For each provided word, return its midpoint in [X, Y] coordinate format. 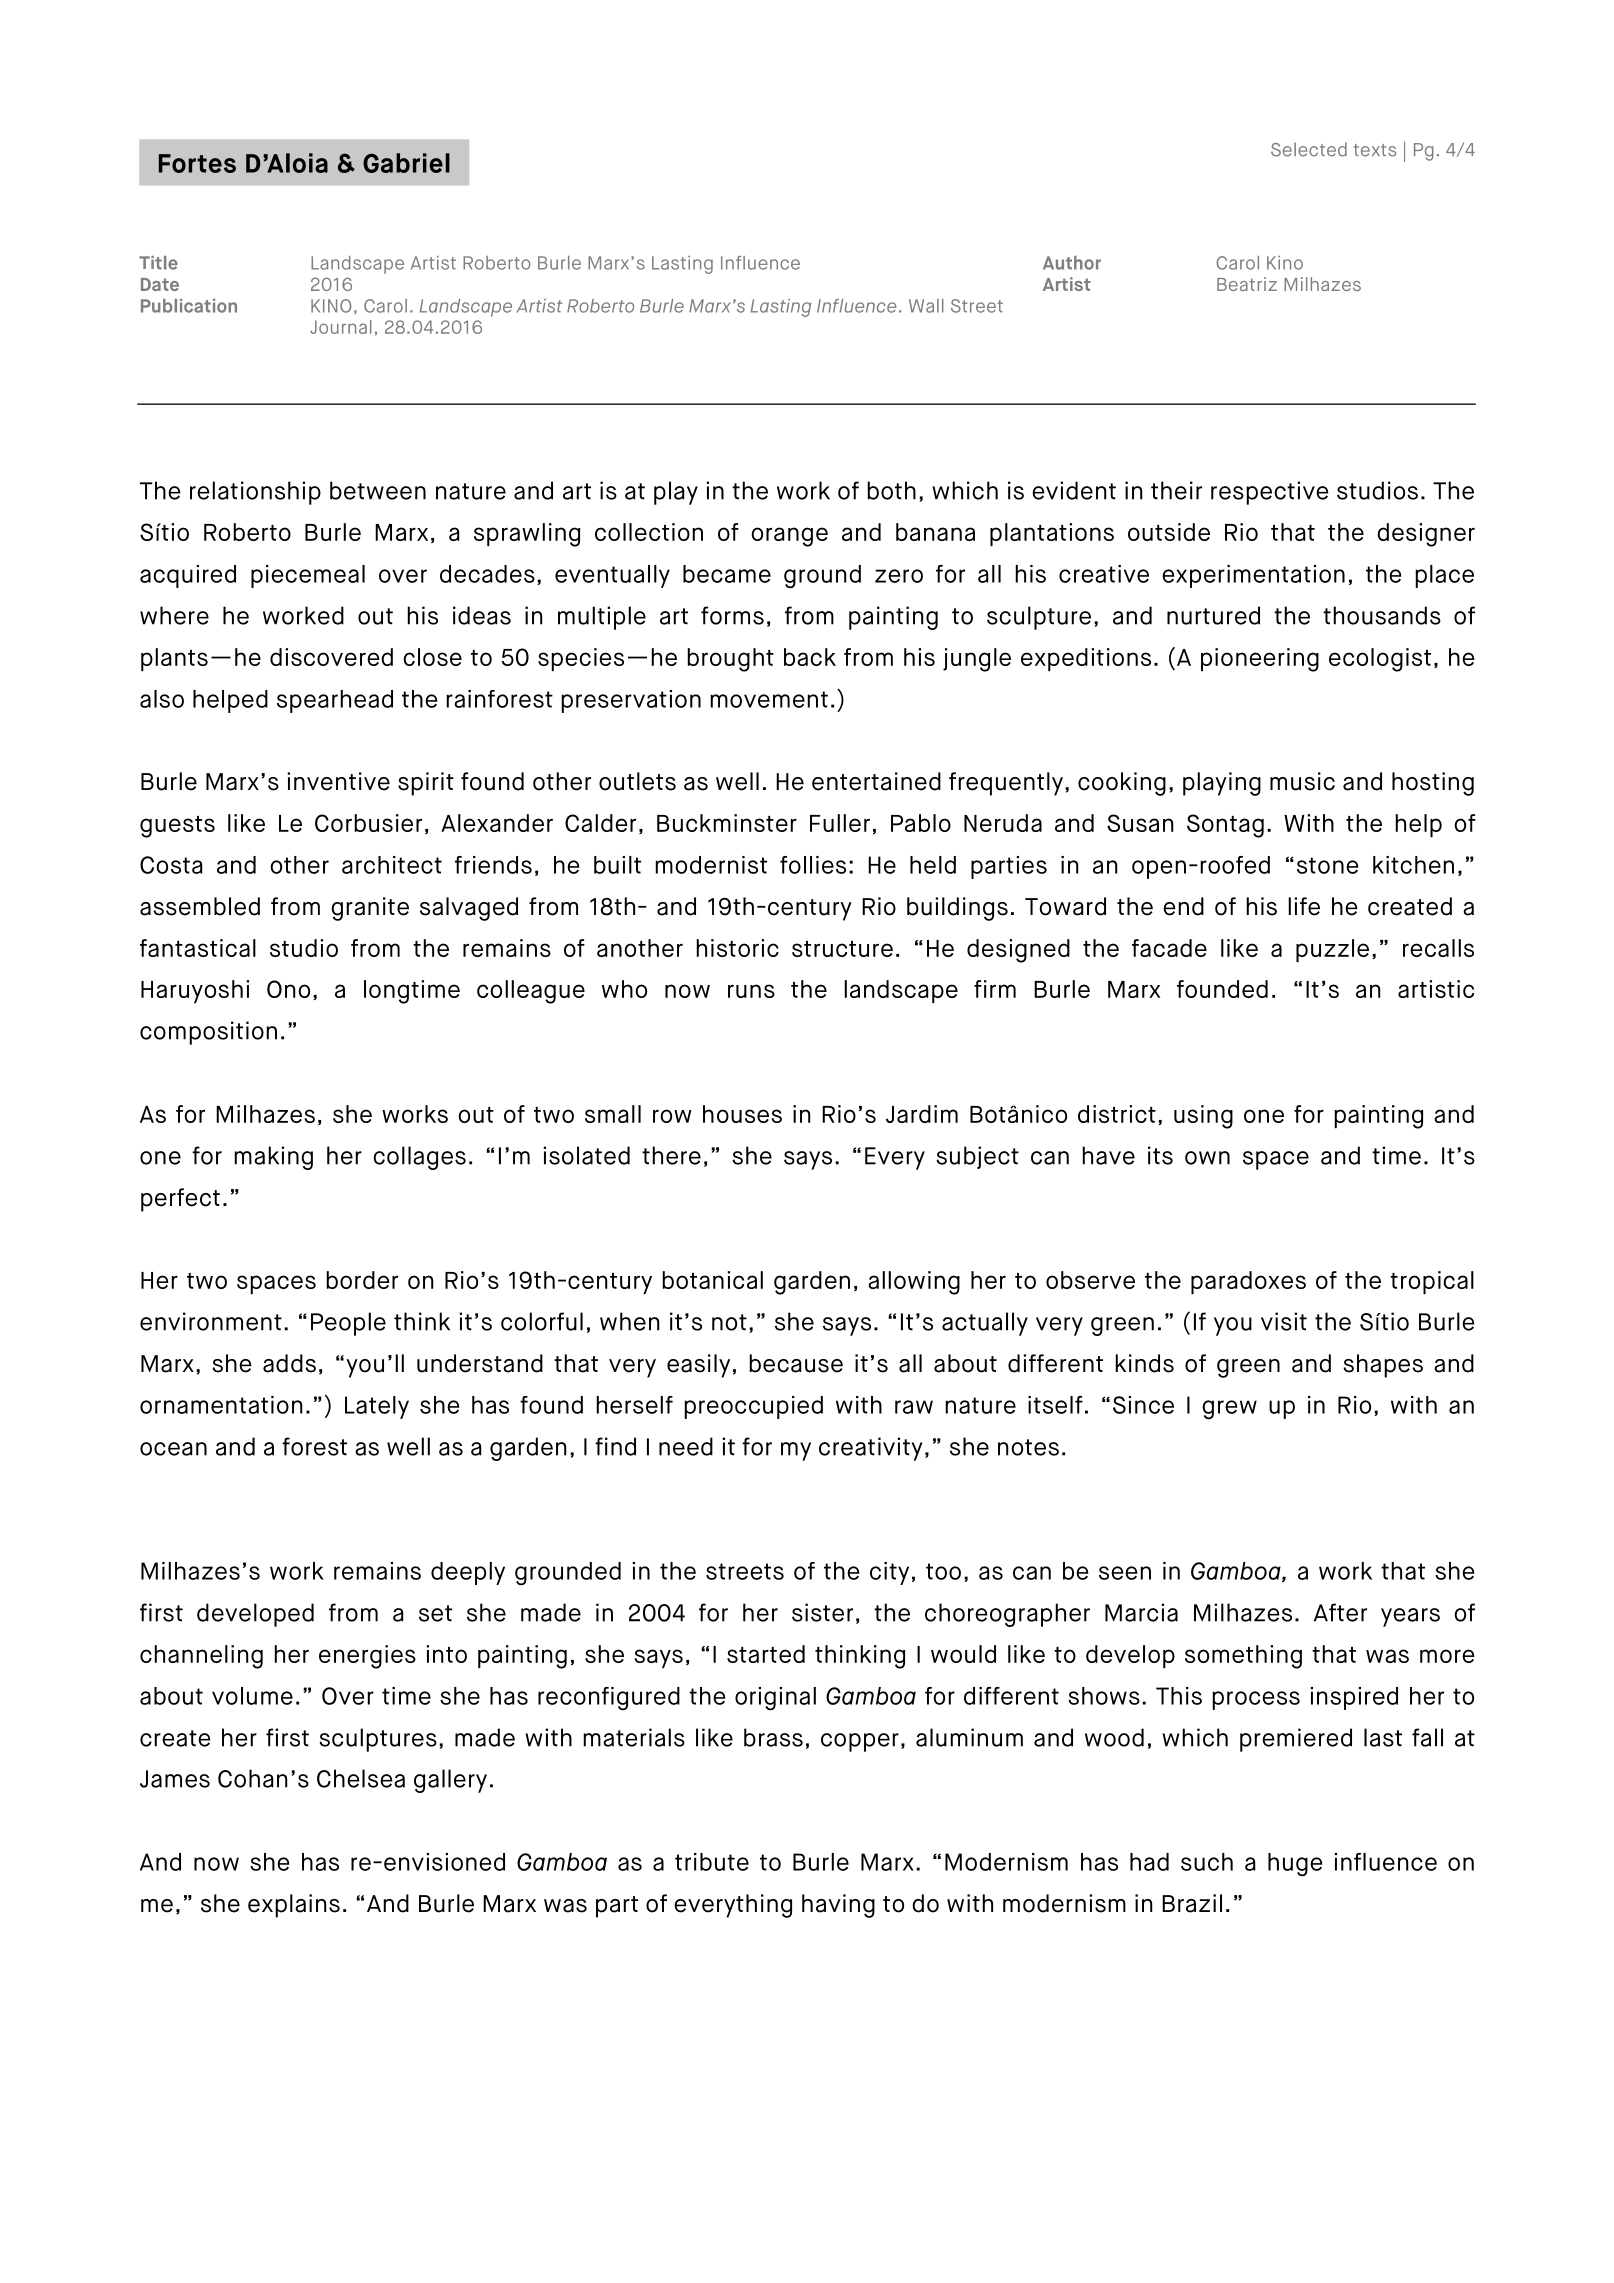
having [838, 1906]
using [1203, 1117]
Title [158, 263]
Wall [926, 306]
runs [751, 991]
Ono [288, 989]
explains [294, 1906]
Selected [1309, 149]
